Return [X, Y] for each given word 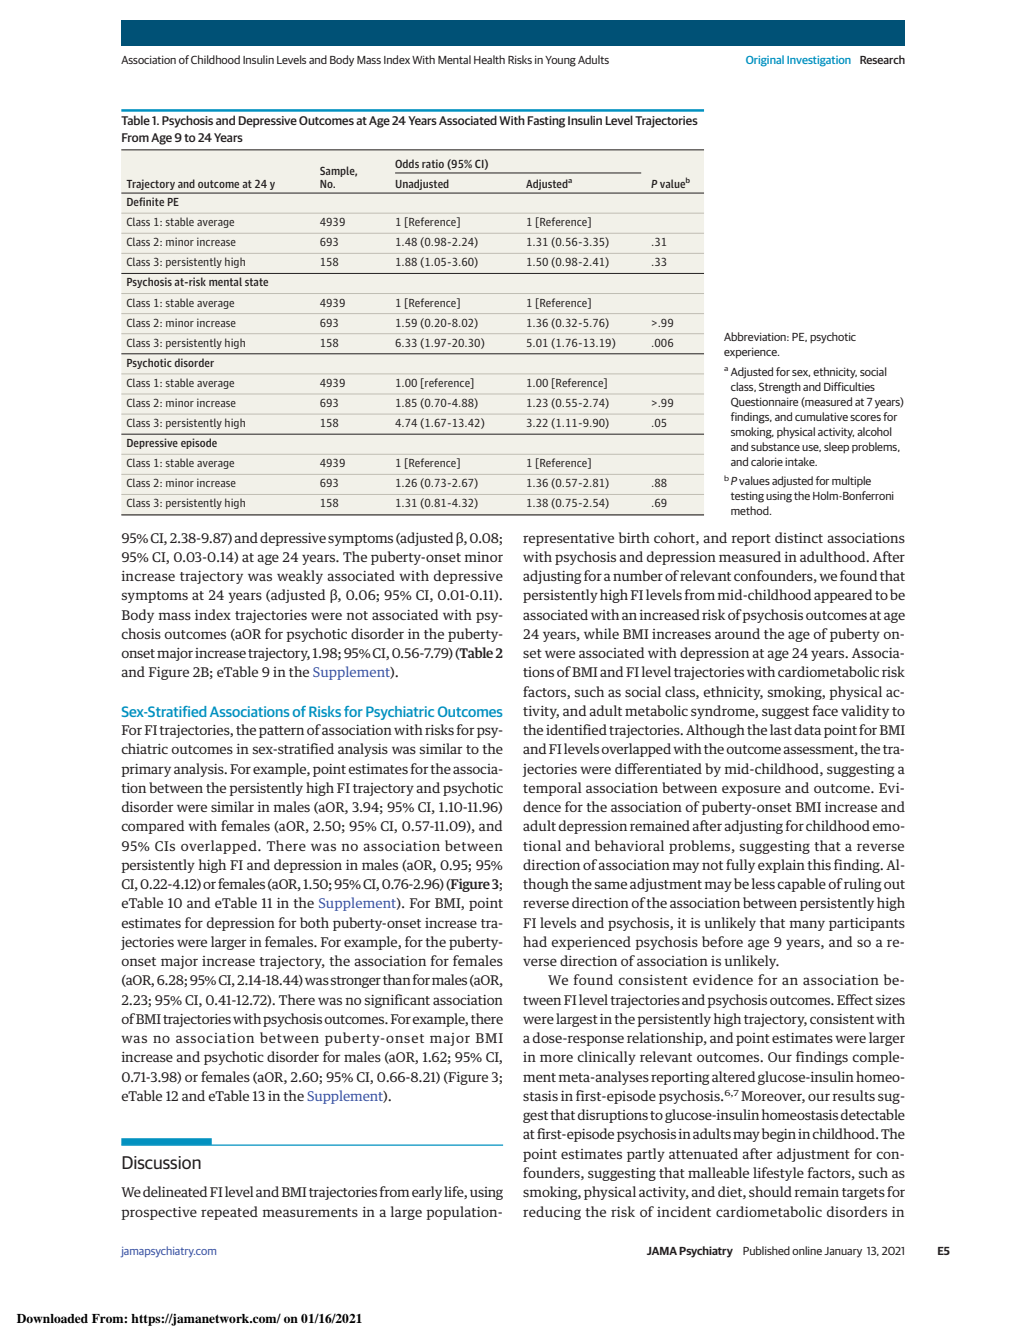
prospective [159, 1213]
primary [146, 770]
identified [576, 729]
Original [765, 61]
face [825, 710]
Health [489, 59]
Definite [145, 201]
